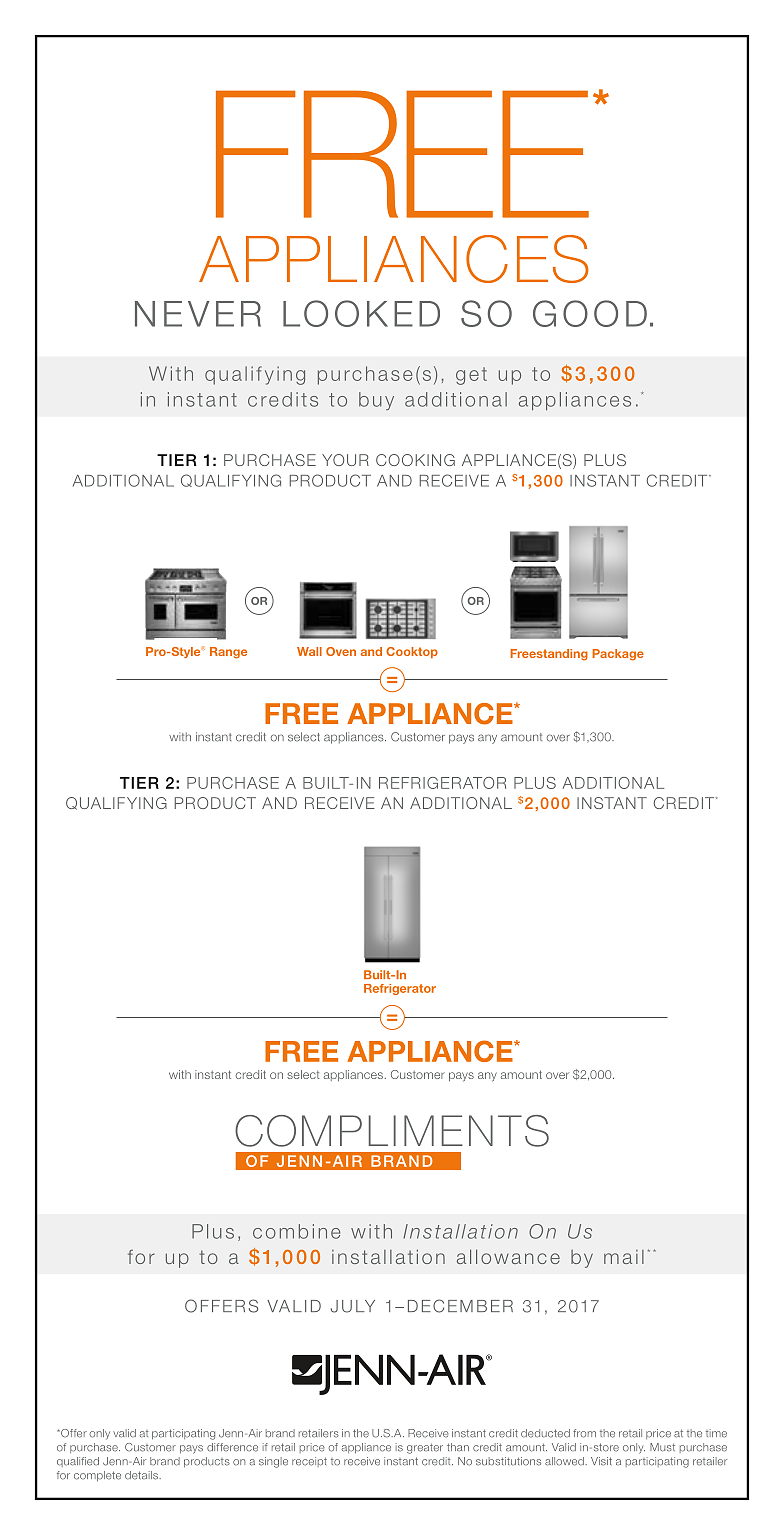  Describe the element at coordinates (309, 651) in the screenshot. I see `Wall` at that location.
